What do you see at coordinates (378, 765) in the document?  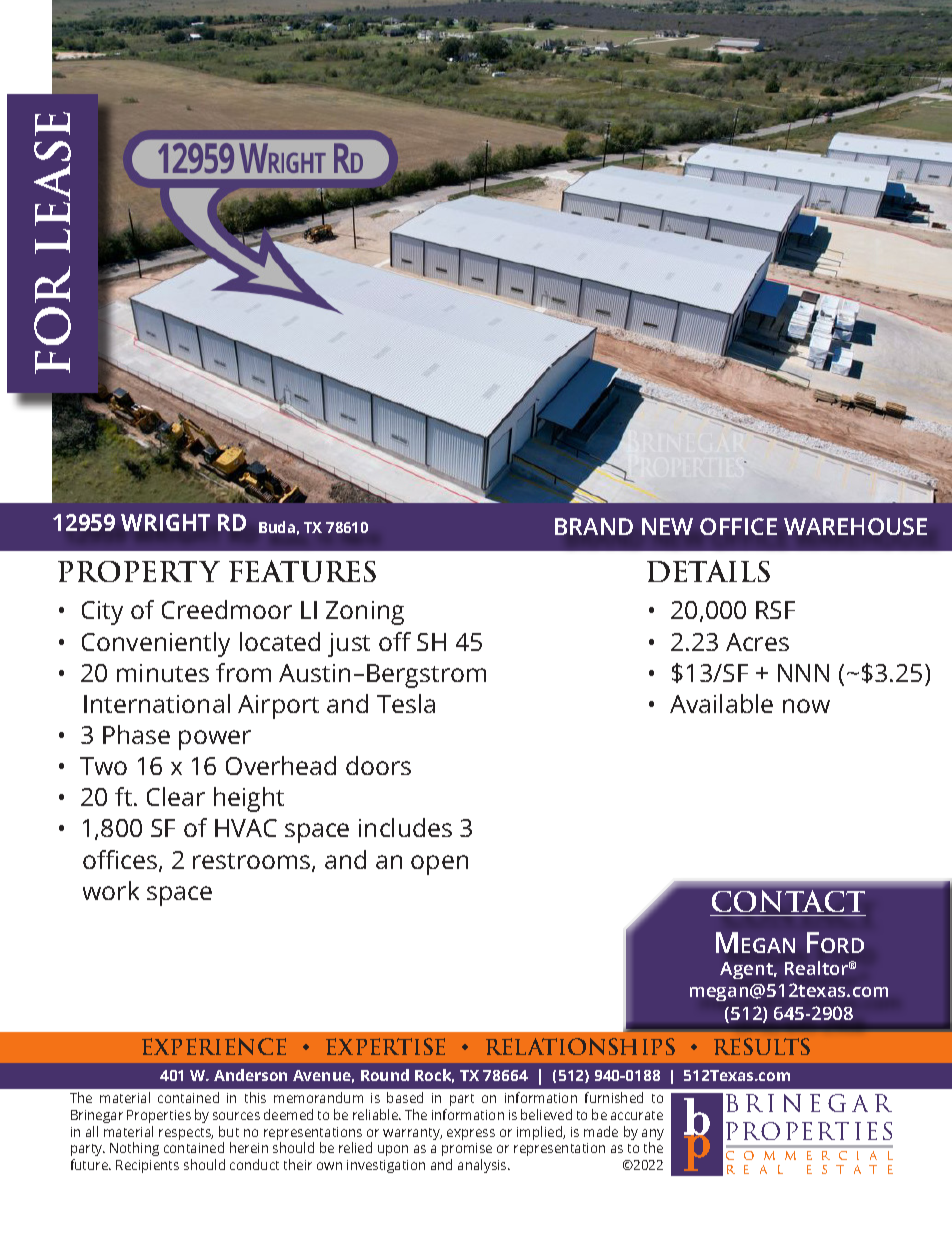 I see `doors` at bounding box center [378, 765].
